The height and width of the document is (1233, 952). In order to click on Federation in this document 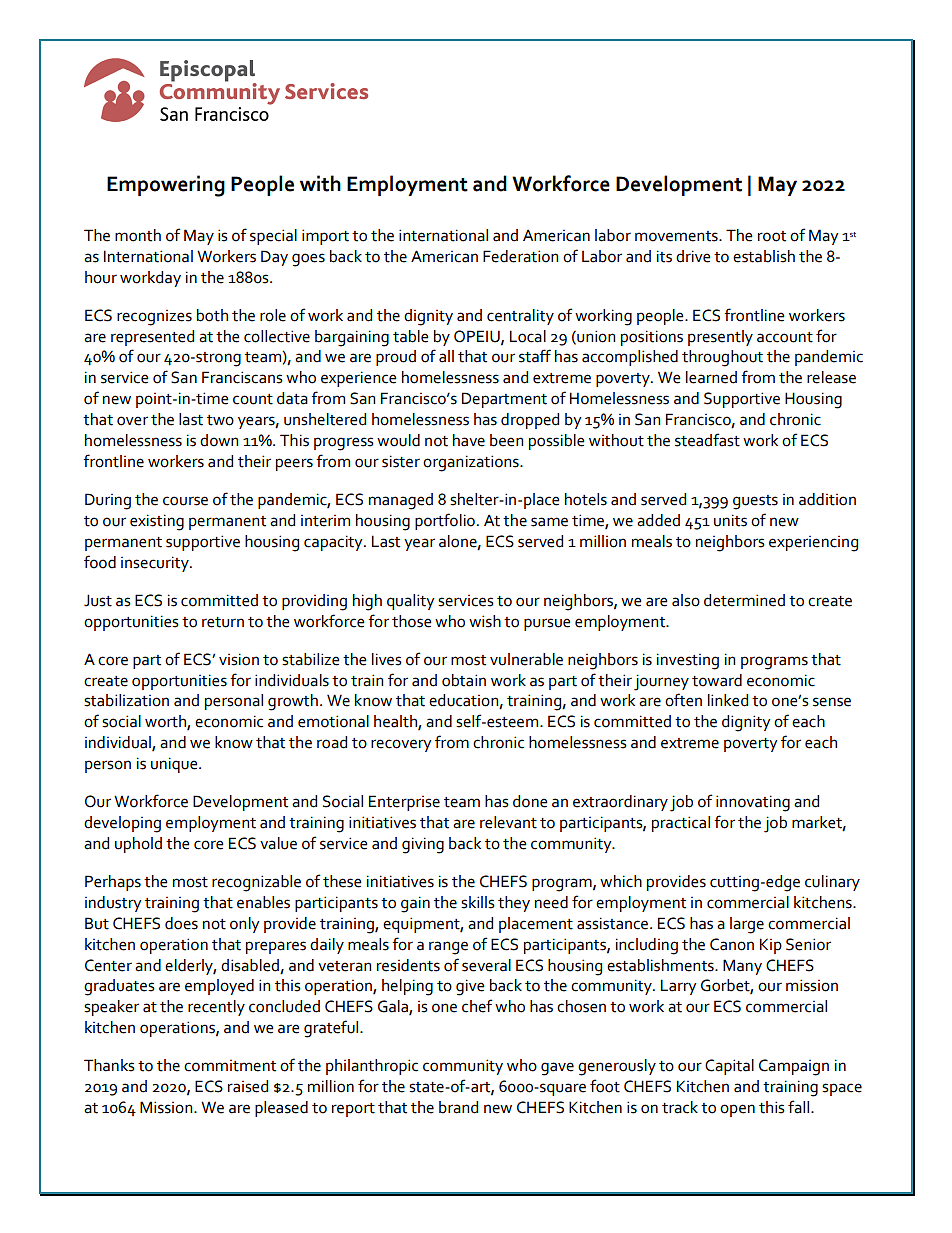, I will do `click(520, 256)`.
